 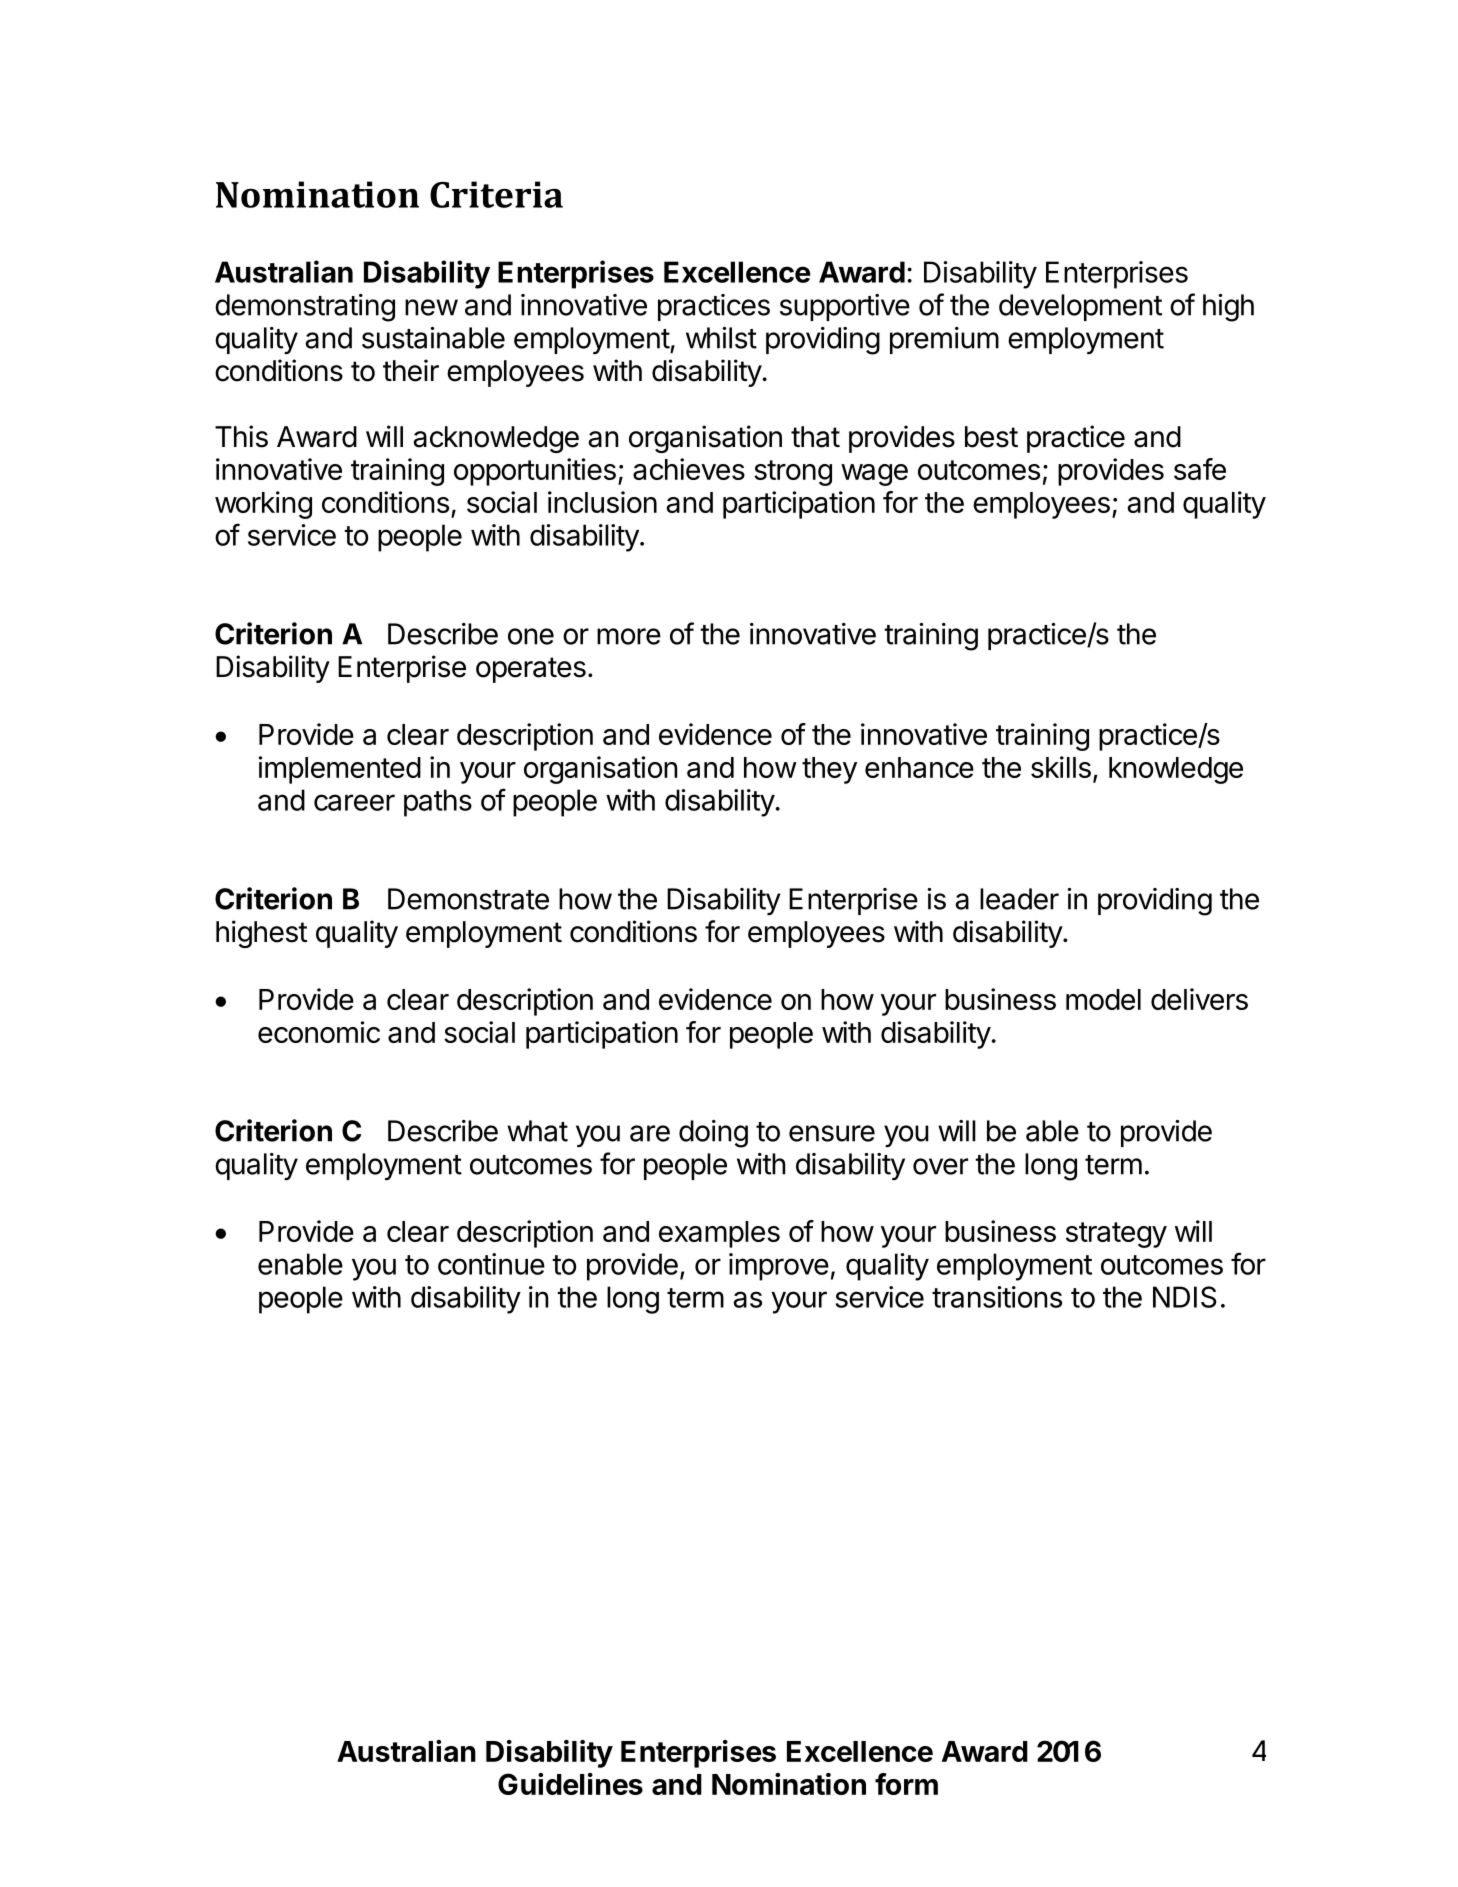 What do you see at coordinates (340, 770) in the screenshot?
I see `implemented` at bounding box center [340, 770].
